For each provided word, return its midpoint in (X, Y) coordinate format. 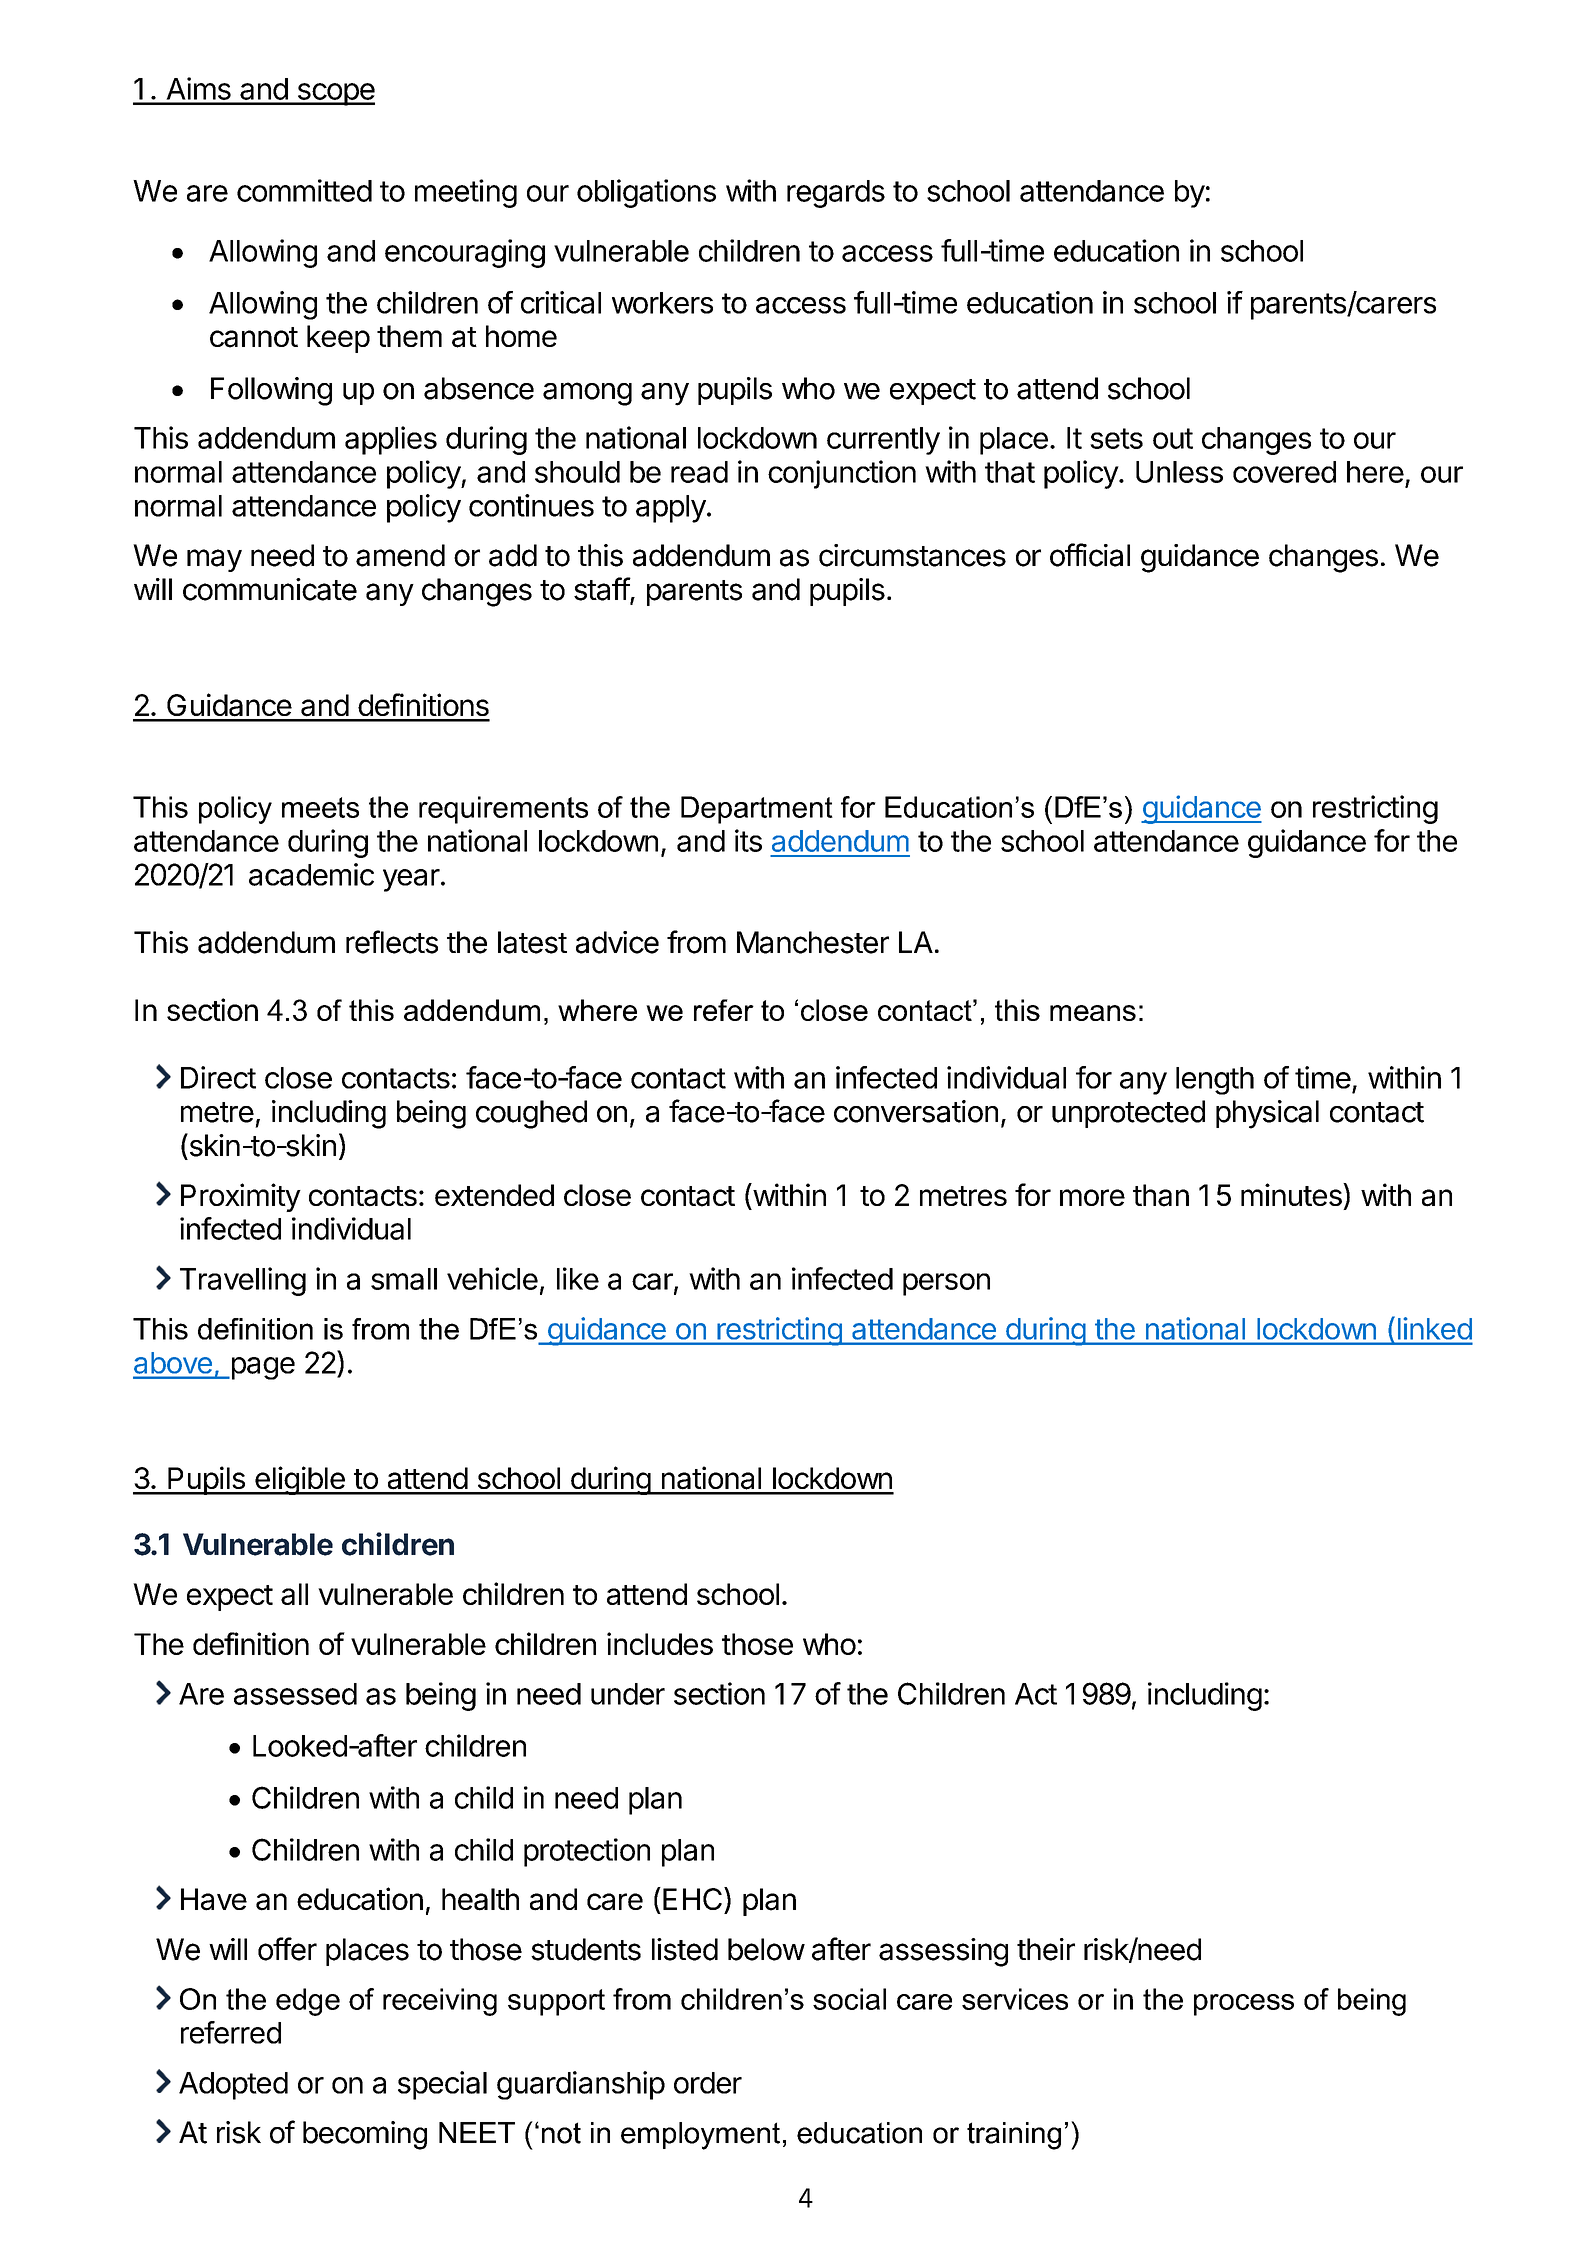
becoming (365, 2135)
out (1173, 438)
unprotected (1128, 1114)
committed (304, 190)
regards (836, 194)
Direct (218, 1077)
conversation (916, 1111)
